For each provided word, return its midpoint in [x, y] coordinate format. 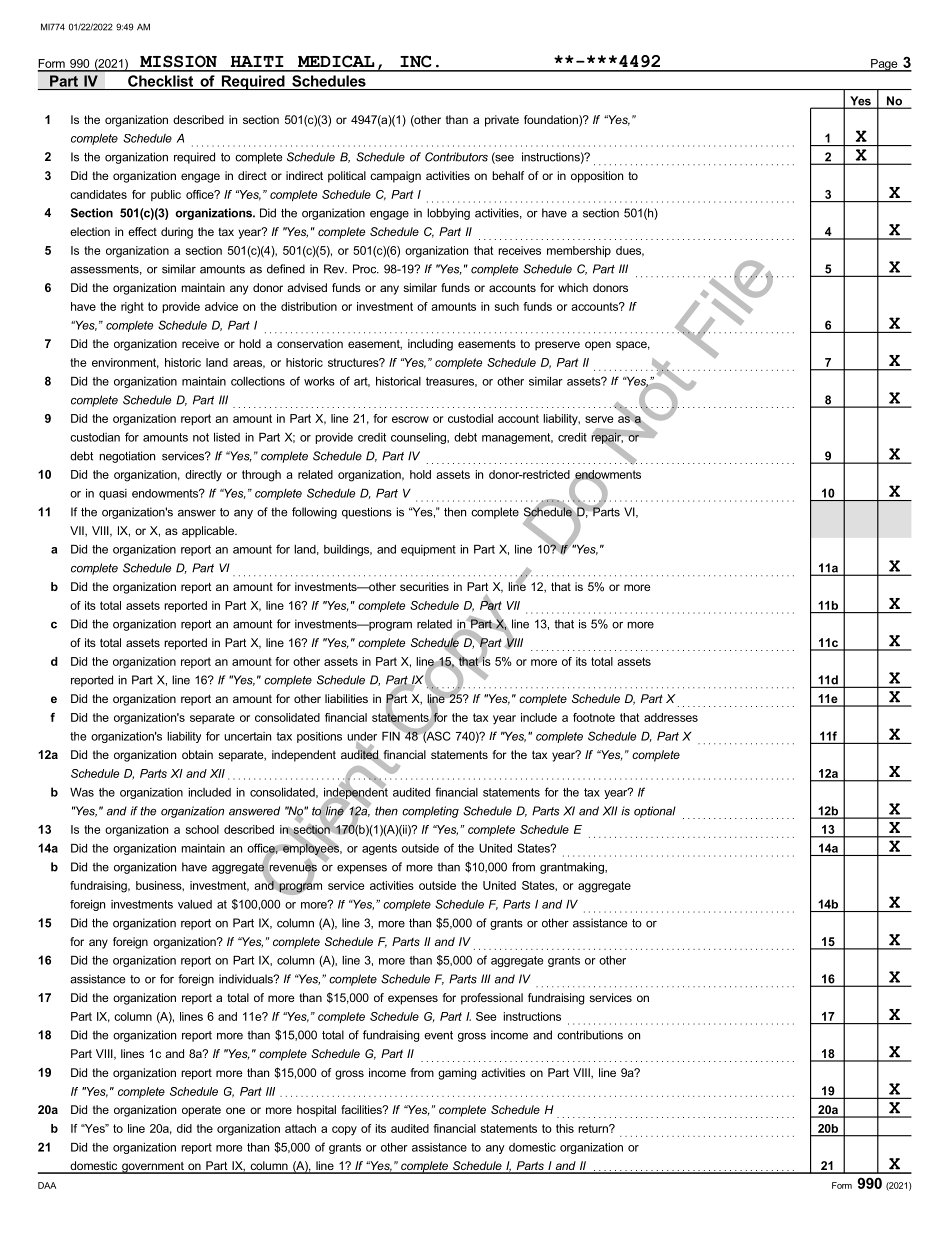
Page [884, 65]
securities [424, 586]
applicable [209, 532]
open [598, 346]
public [166, 195]
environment [125, 363]
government [153, 1168]
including [430, 345]
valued [195, 904]
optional [655, 812]
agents [379, 849]
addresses [671, 717]
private [502, 121]
